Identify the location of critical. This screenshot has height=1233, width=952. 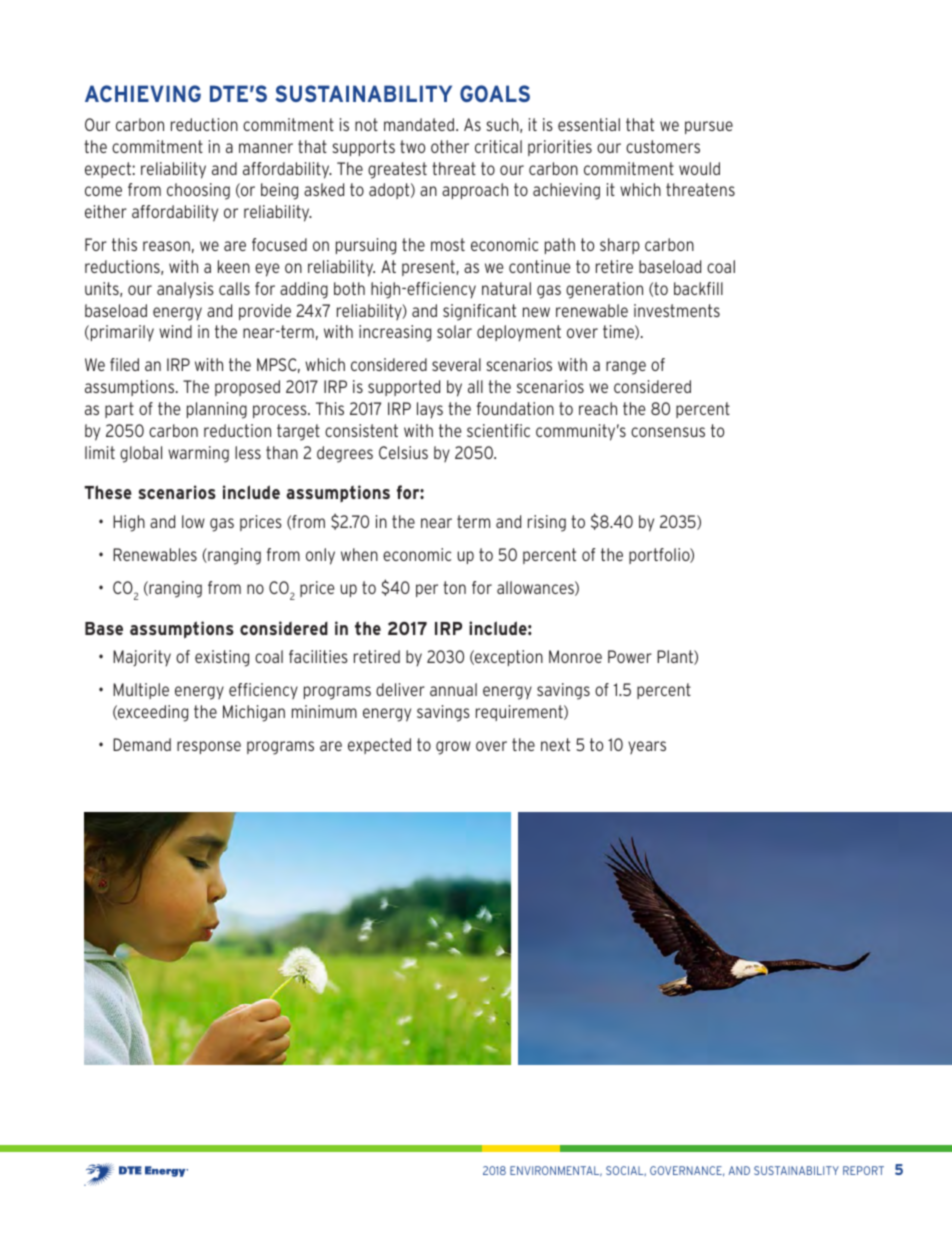
(498, 146).
